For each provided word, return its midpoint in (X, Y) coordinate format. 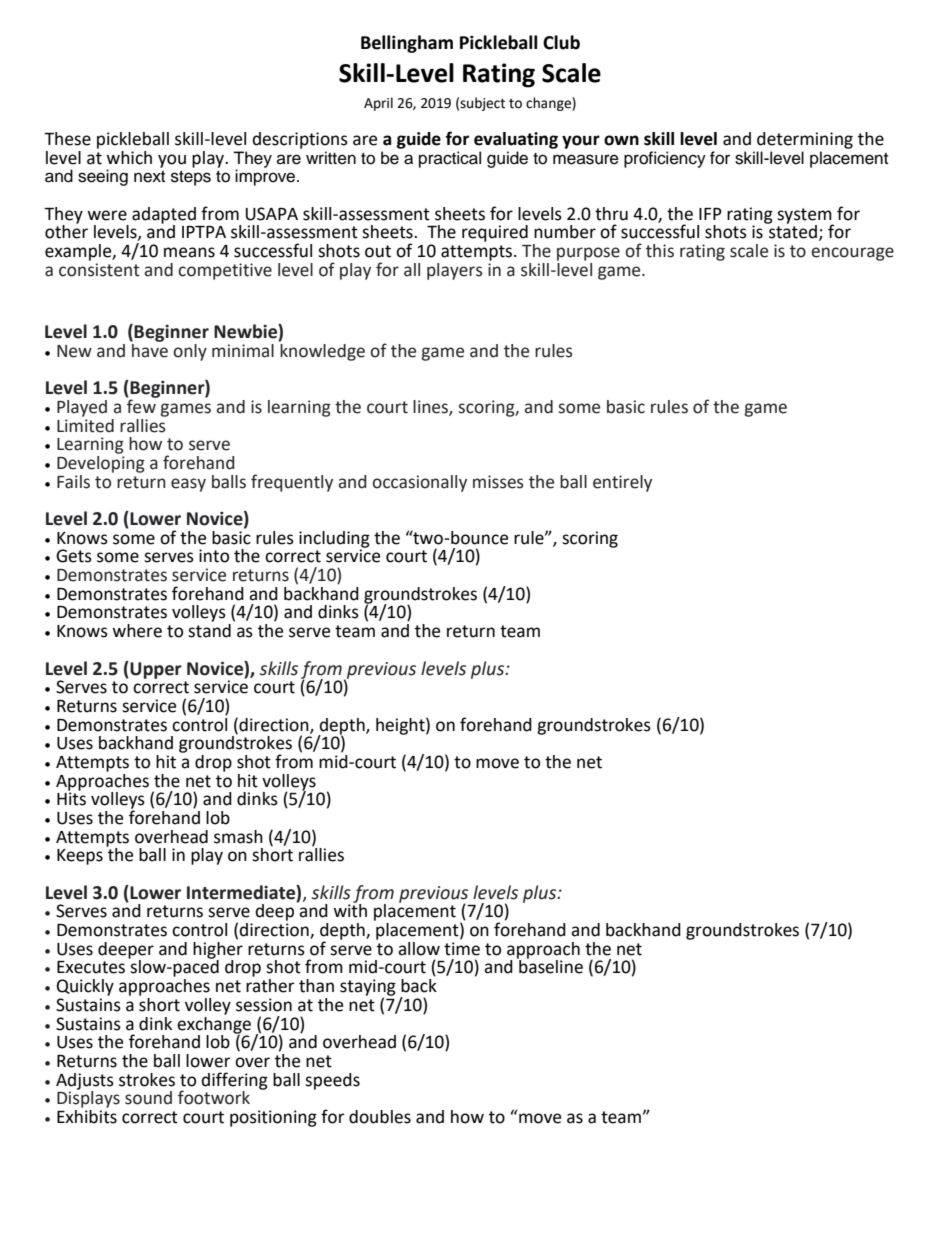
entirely (622, 483)
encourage (852, 254)
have (149, 349)
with (350, 910)
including (334, 540)
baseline (550, 966)
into (214, 556)
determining (805, 140)
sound (148, 1098)
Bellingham (407, 44)
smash (238, 837)
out (378, 251)
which (129, 158)
